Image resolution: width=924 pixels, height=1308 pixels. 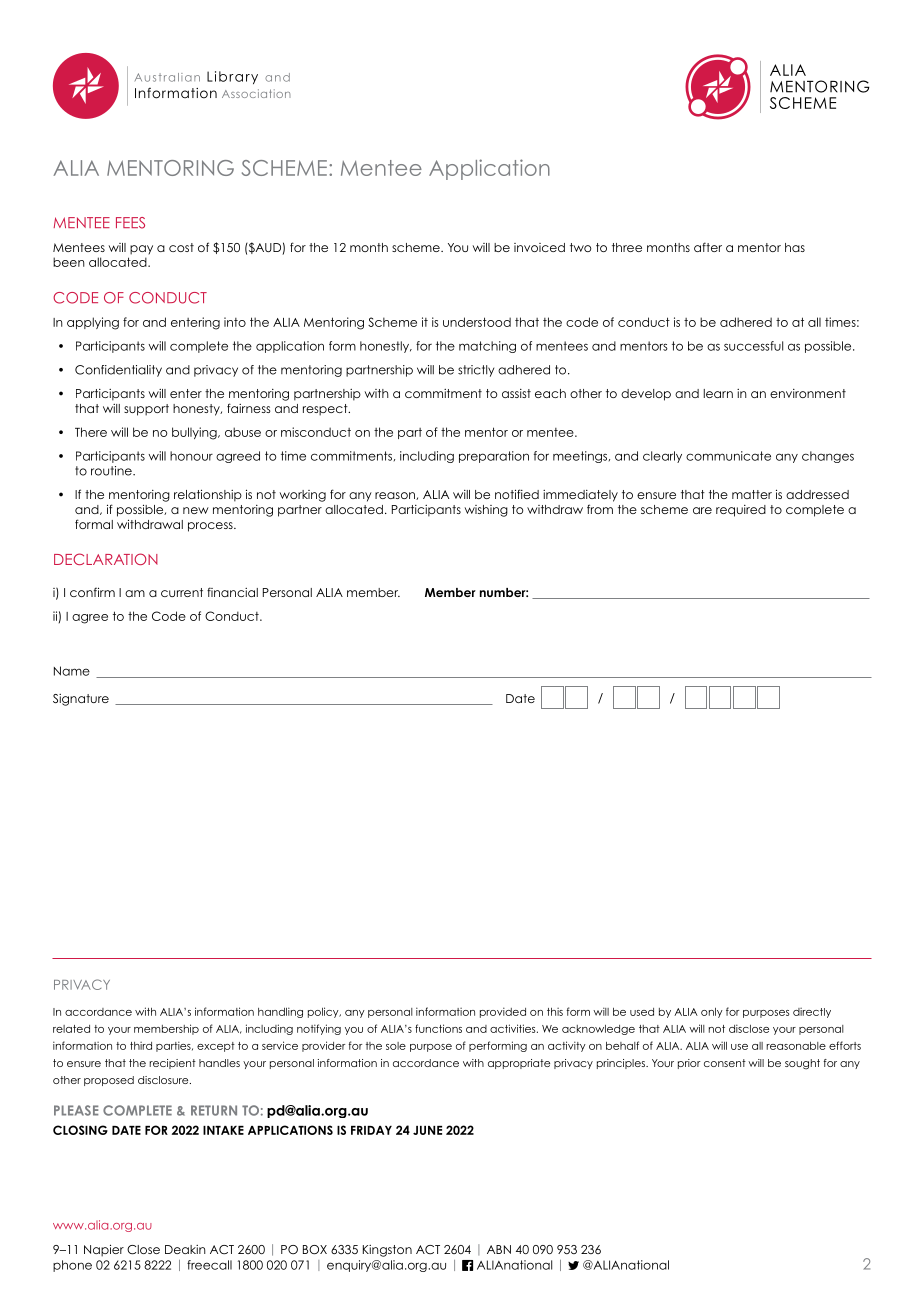 What do you see at coordinates (280, 1012) in the screenshot?
I see `handling` at bounding box center [280, 1012].
